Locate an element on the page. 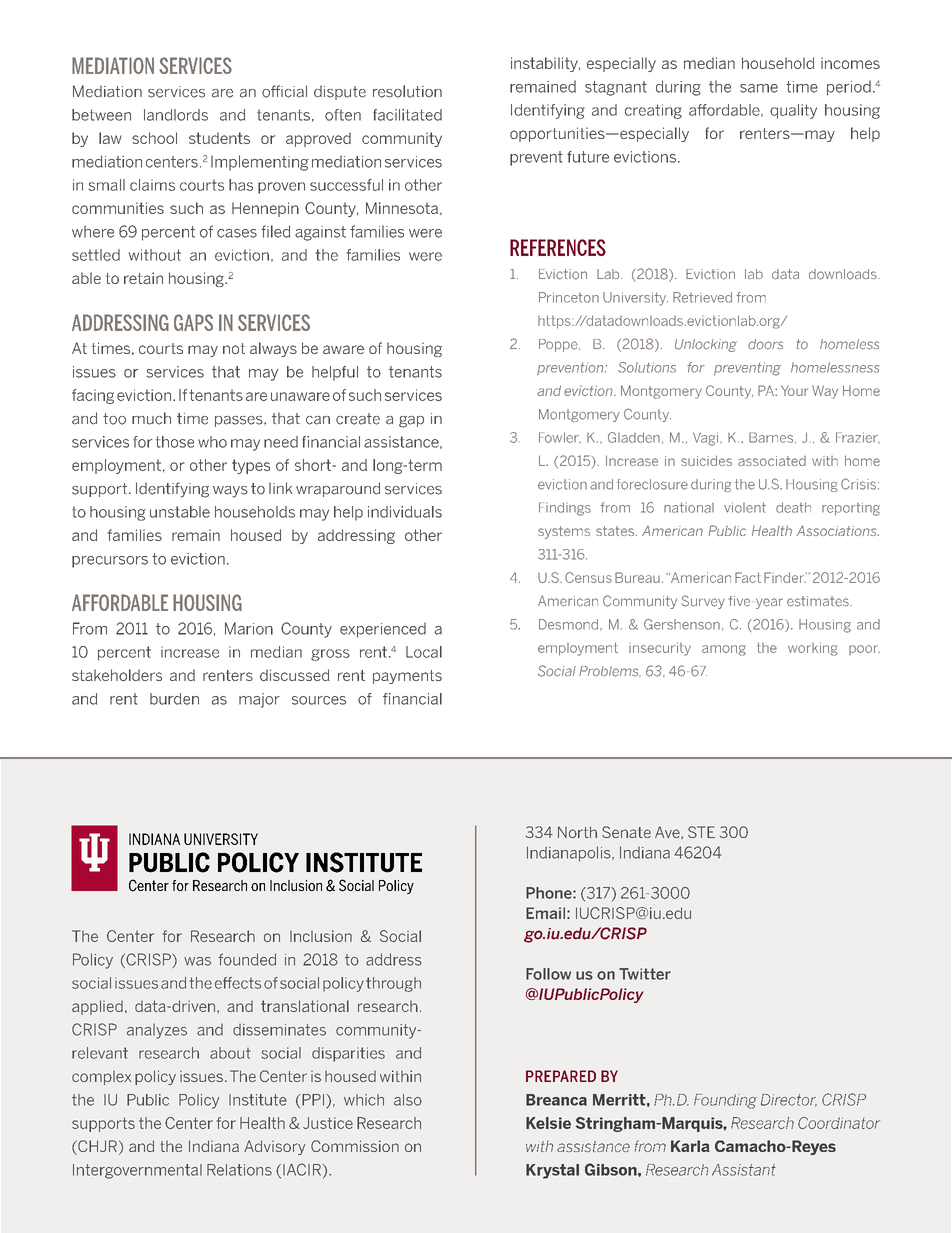 The width and height of the document is (952, 1233). landlords is located at coordinates (176, 115).
